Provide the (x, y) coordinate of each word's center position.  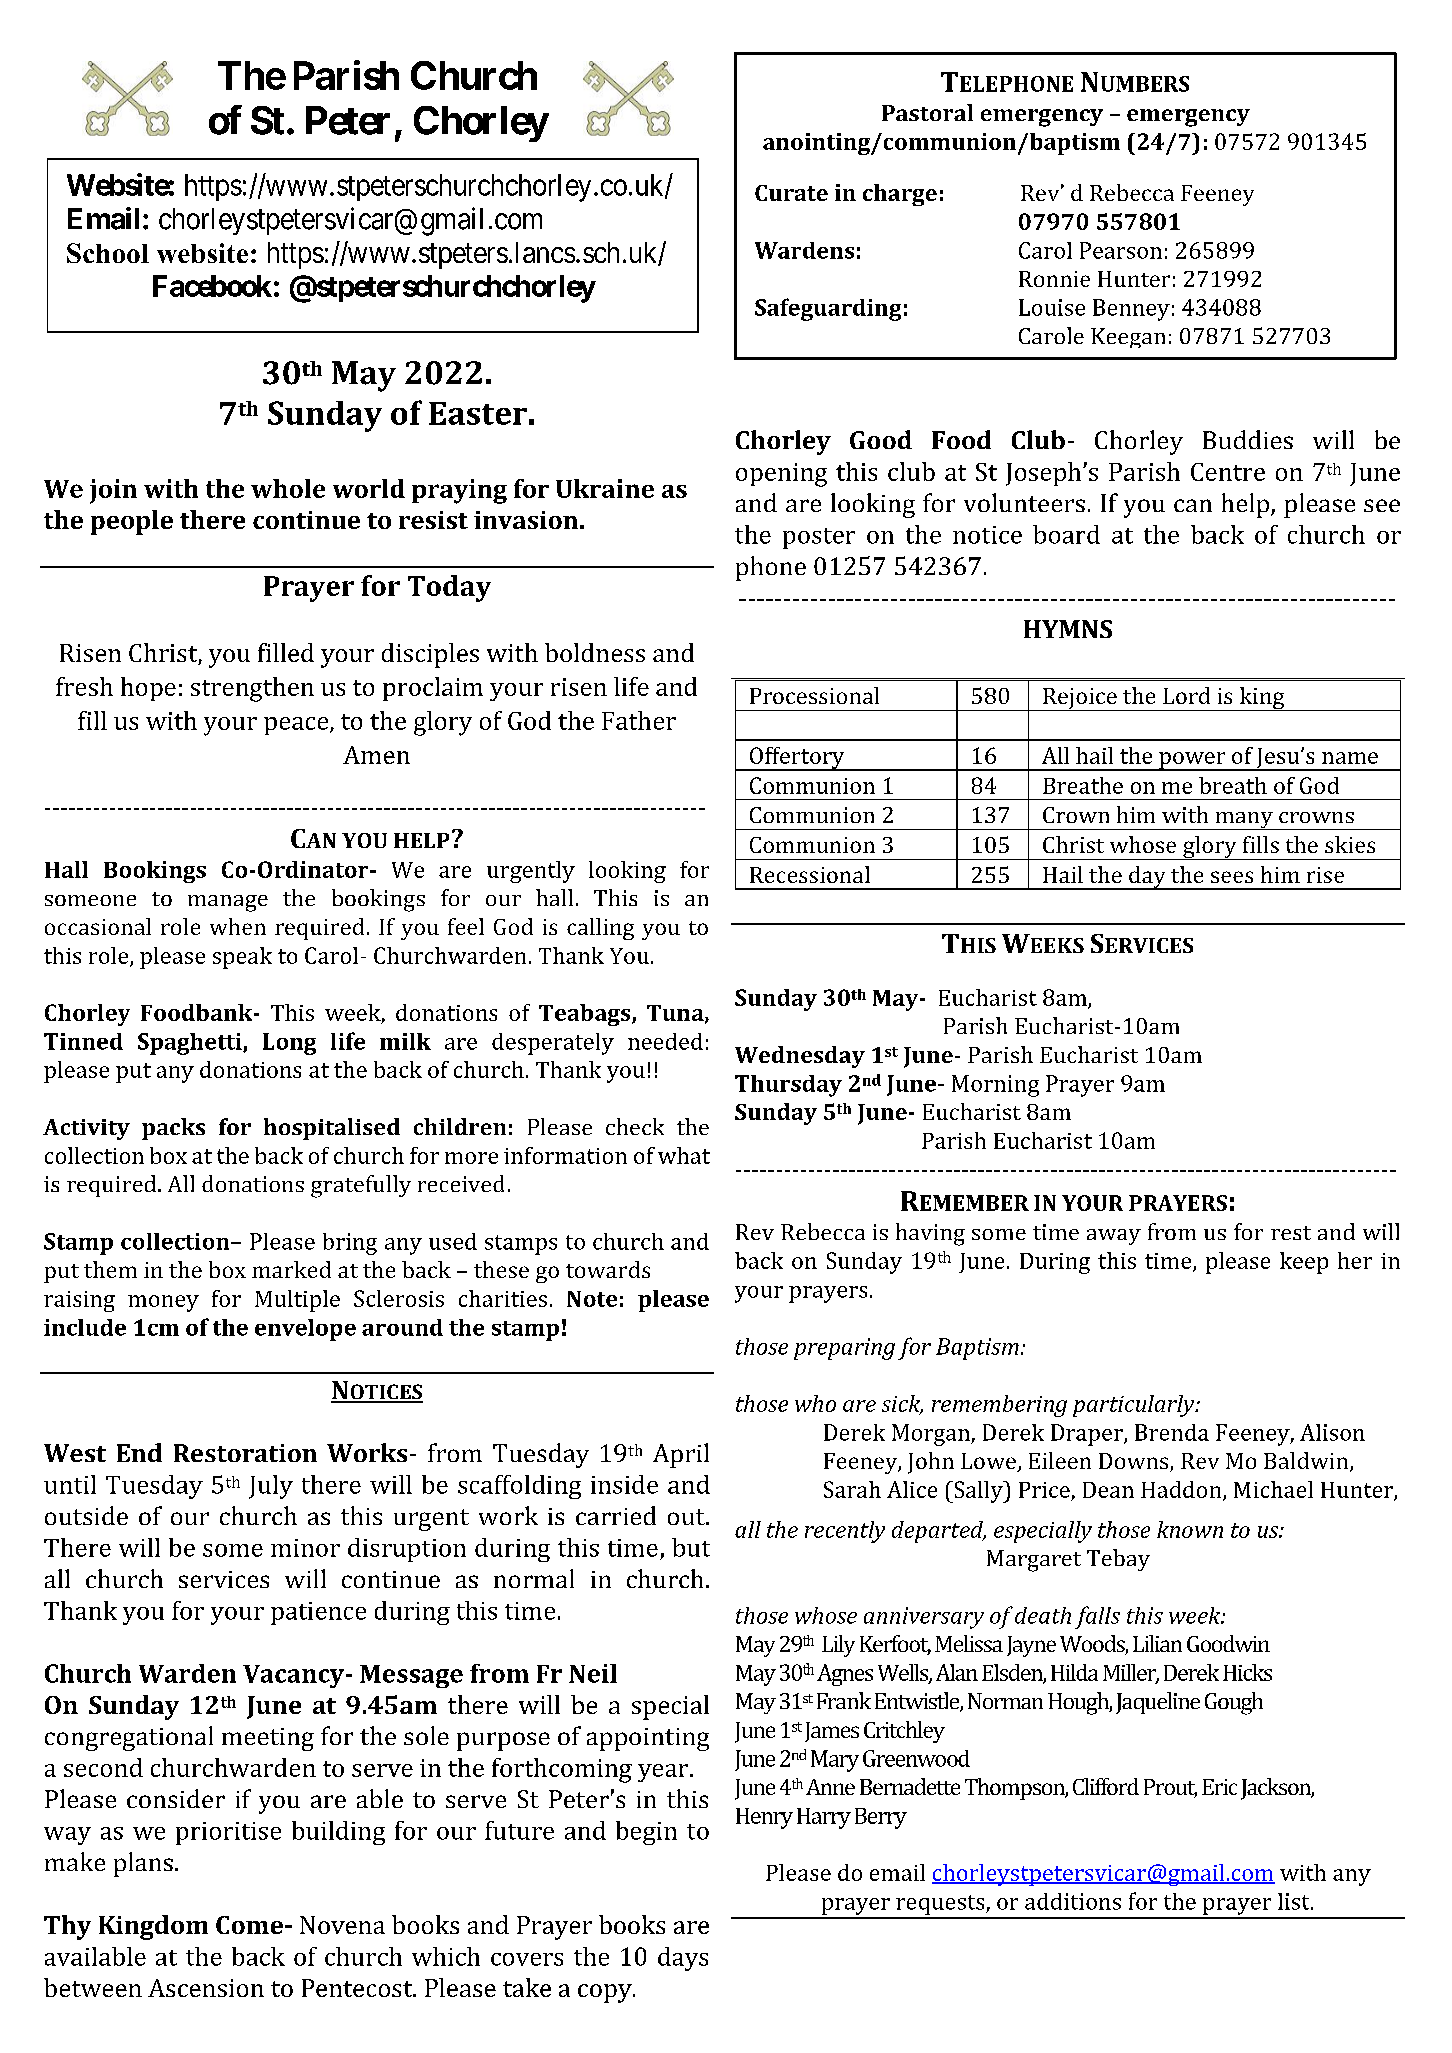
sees (1232, 877)
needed (665, 1041)
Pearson (1121, 250)
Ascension (206, 1988)
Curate (791, 193)
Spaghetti (191, 1044)
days (683, 1959)
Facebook (212, 286)
